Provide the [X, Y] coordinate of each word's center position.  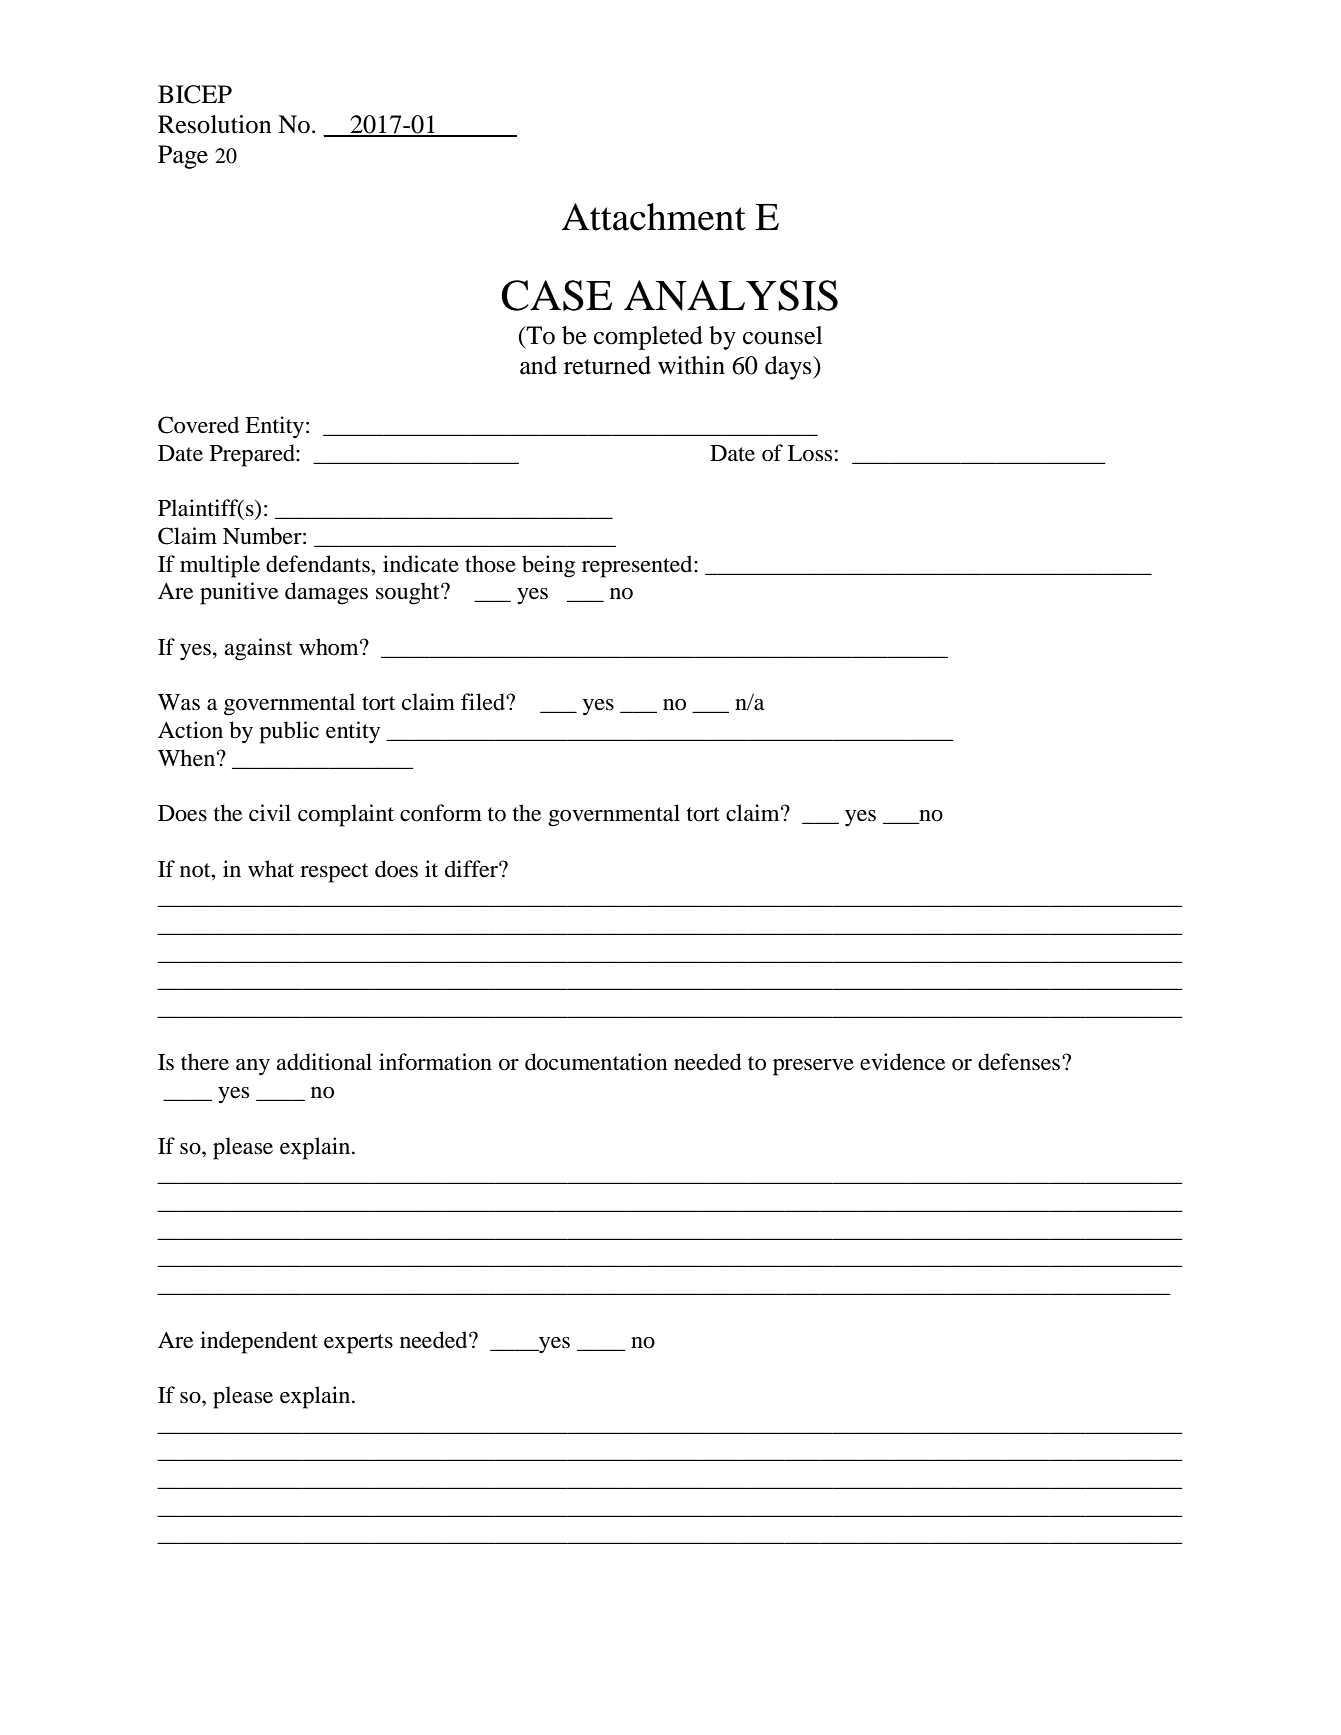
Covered [198, 425]
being [548, 566]
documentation [596, 1062]
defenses [1019, 1062]
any [253, 1067]
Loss [810, 453]
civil [270, 812]
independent [259, 1342]
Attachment [654, 217]
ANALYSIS [731, 295]
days [789, 368]
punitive [239, 593]
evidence [902, 1062]
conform [441, 813]
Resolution [215, 124]
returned [607, 365]
